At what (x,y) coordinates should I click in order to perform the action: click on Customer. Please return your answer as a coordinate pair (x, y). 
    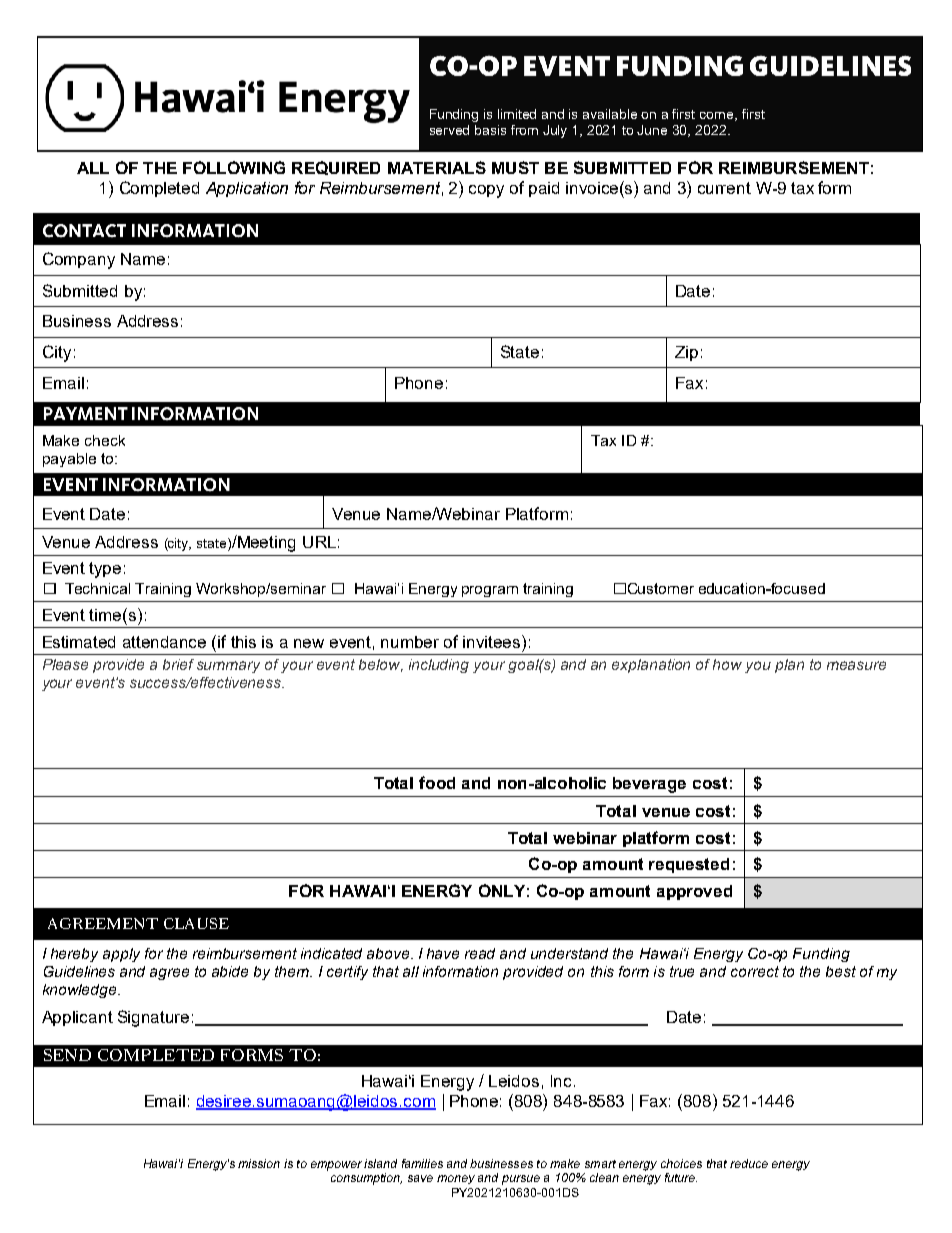
    Looking at the image, I should click on (661, 588).
